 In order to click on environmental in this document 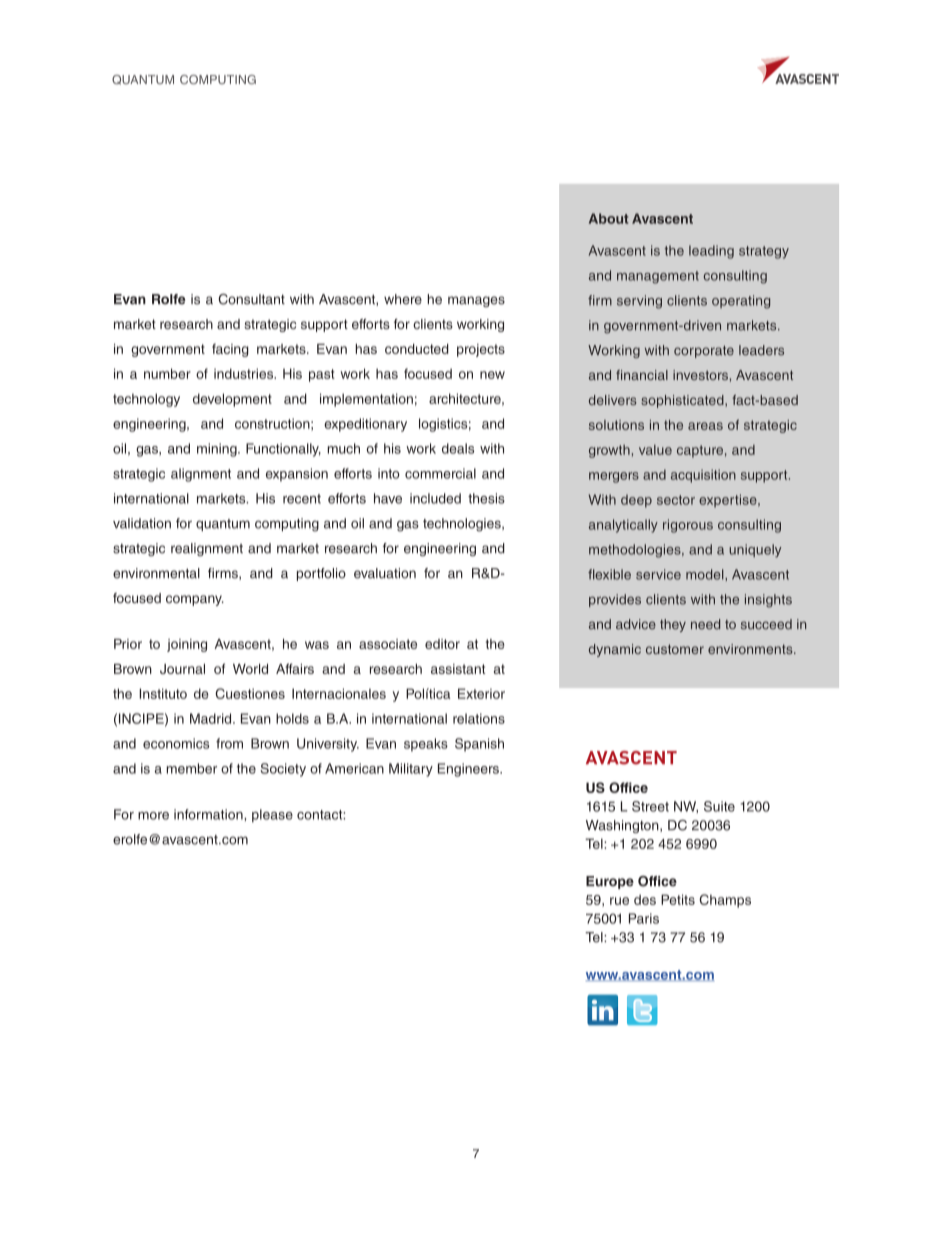, I will do `click(156, 573)`.
